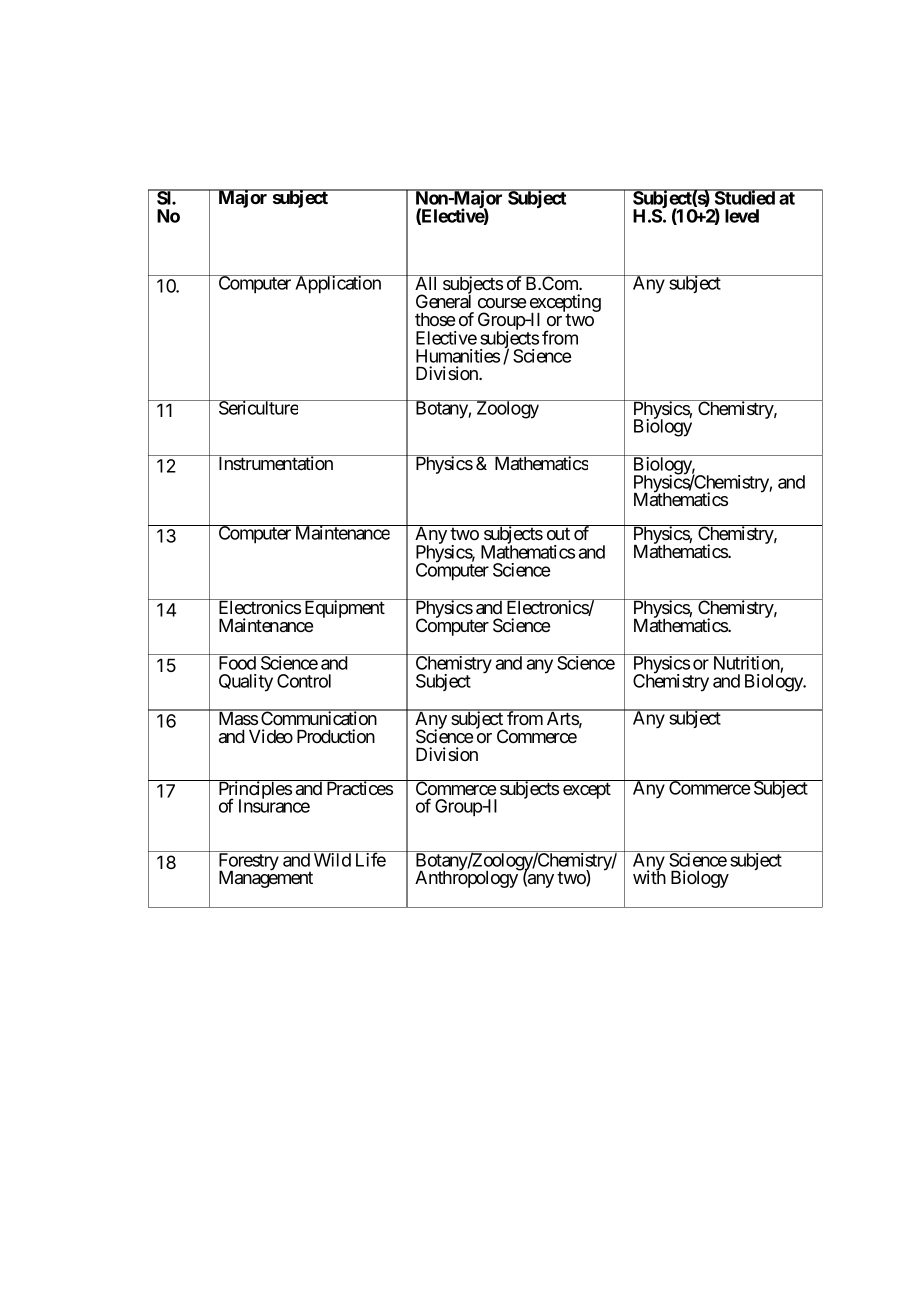  I want to click on level, so click(742, 216).
